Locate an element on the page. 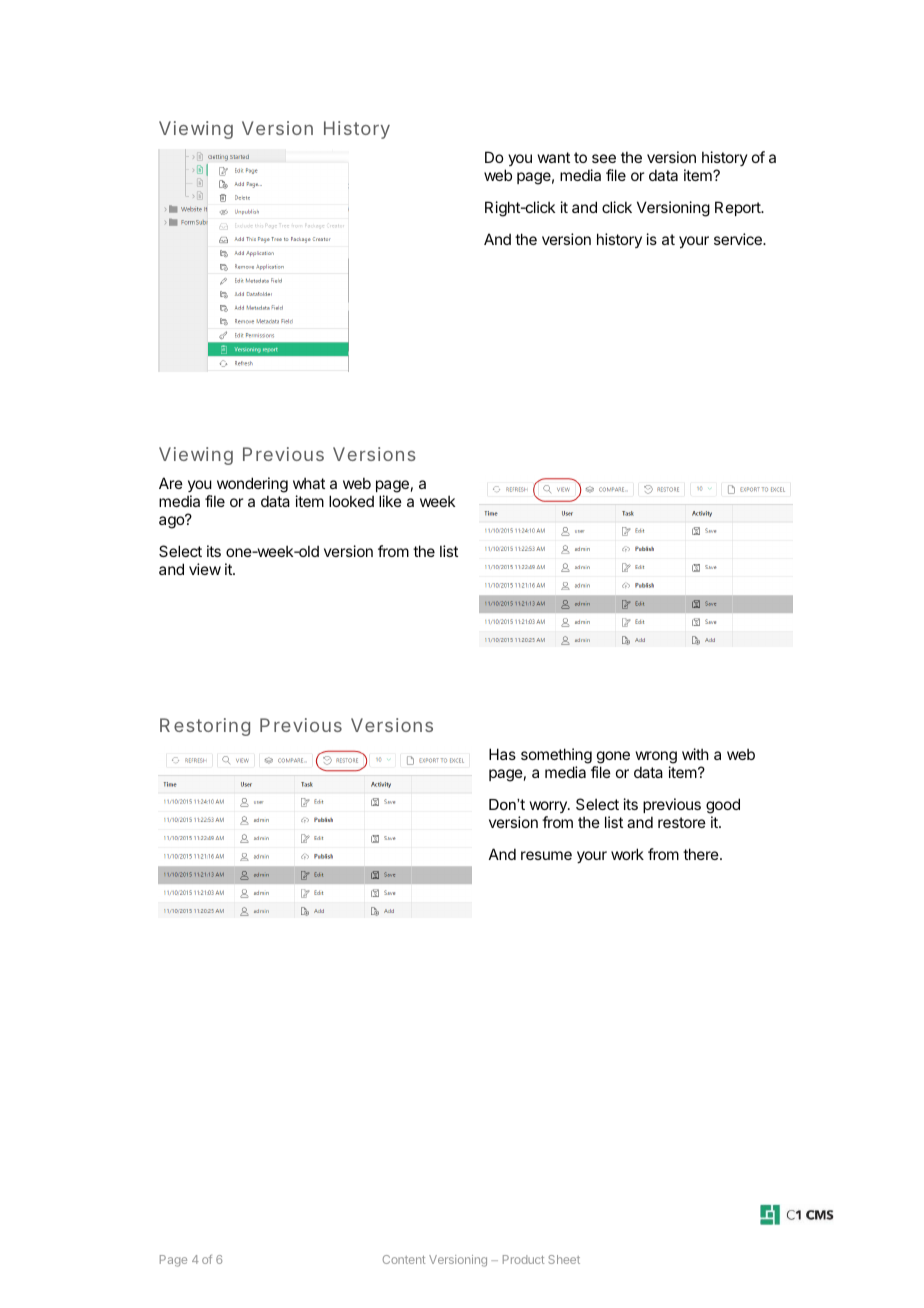 The width and height of the image is (924, 1308). resume is located at coordinates (546, 855).
